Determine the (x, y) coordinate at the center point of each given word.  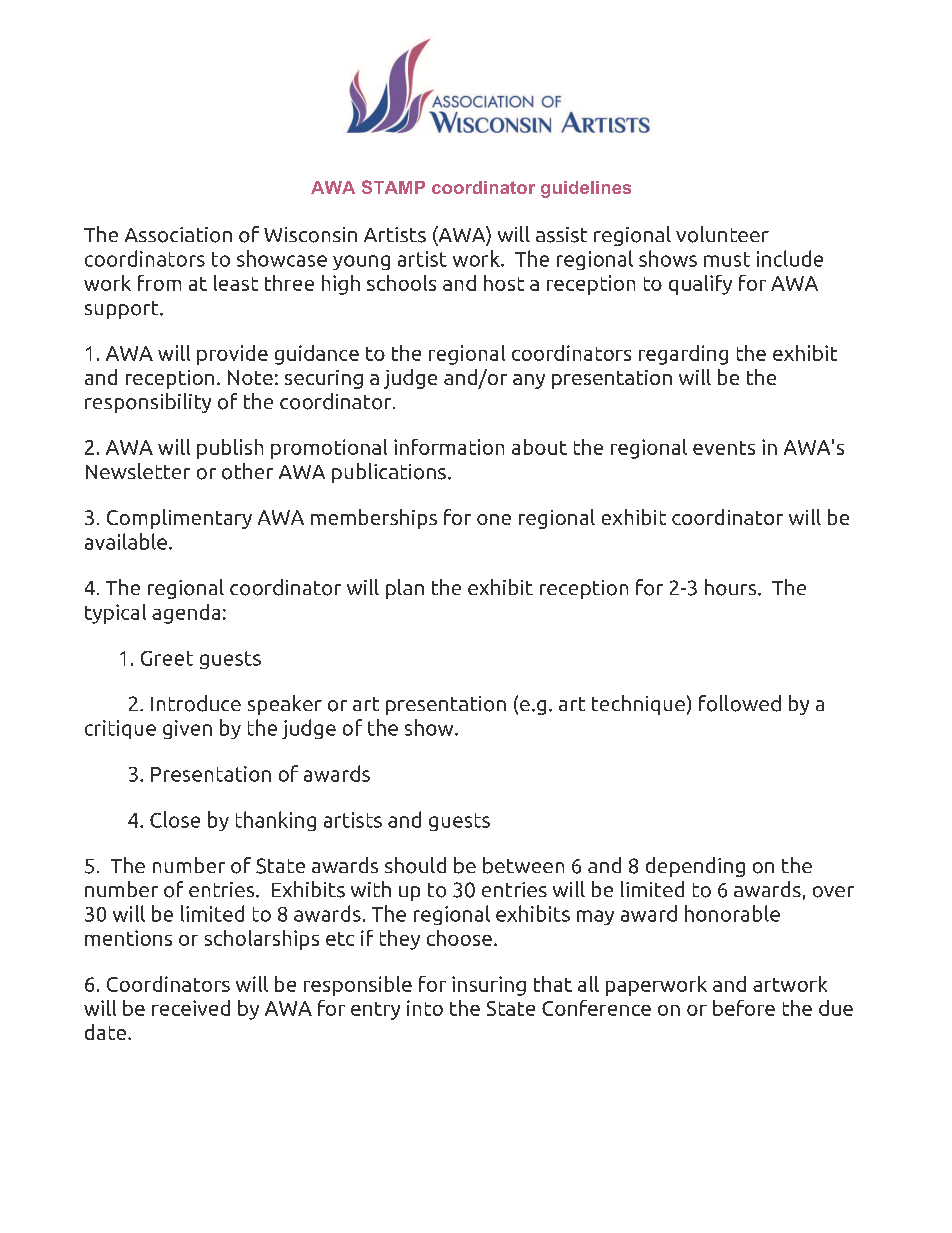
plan (405, 589)
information (449, 447)
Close (175, 819)
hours (732, 587)
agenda (186, 614)
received (191, 1008)
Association (178, 235)
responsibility (148, 403)
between (523, 865)
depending (695, 867)
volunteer (722, 234)
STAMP (393, 187)
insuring (489, 986)
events (724, 448)
